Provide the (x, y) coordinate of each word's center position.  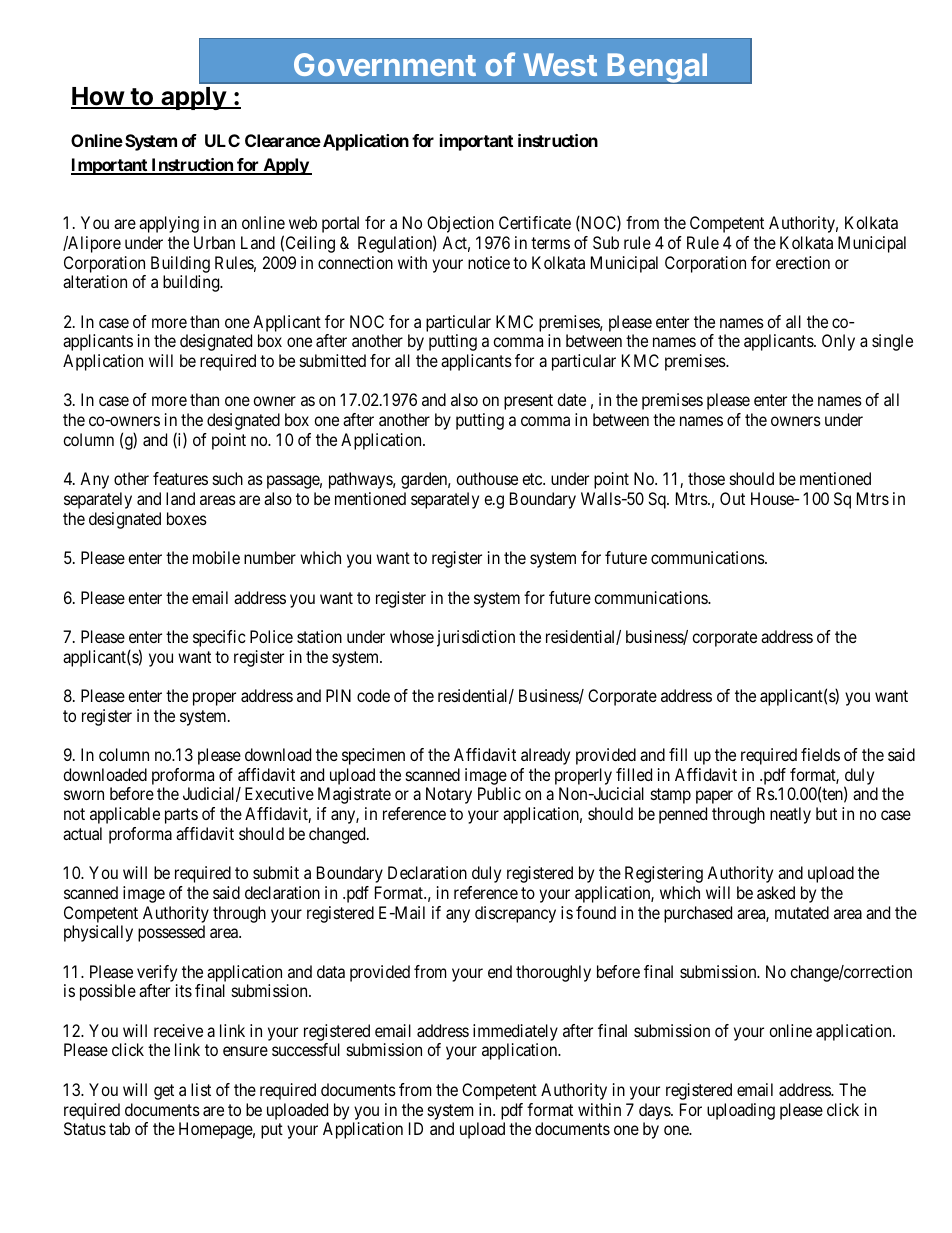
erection (803, 262)
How (98, 97)
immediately (515, 1034)
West (560, 64)
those (706, 478)
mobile (216, 557)
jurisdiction (476, 638)
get (164, 1092)
